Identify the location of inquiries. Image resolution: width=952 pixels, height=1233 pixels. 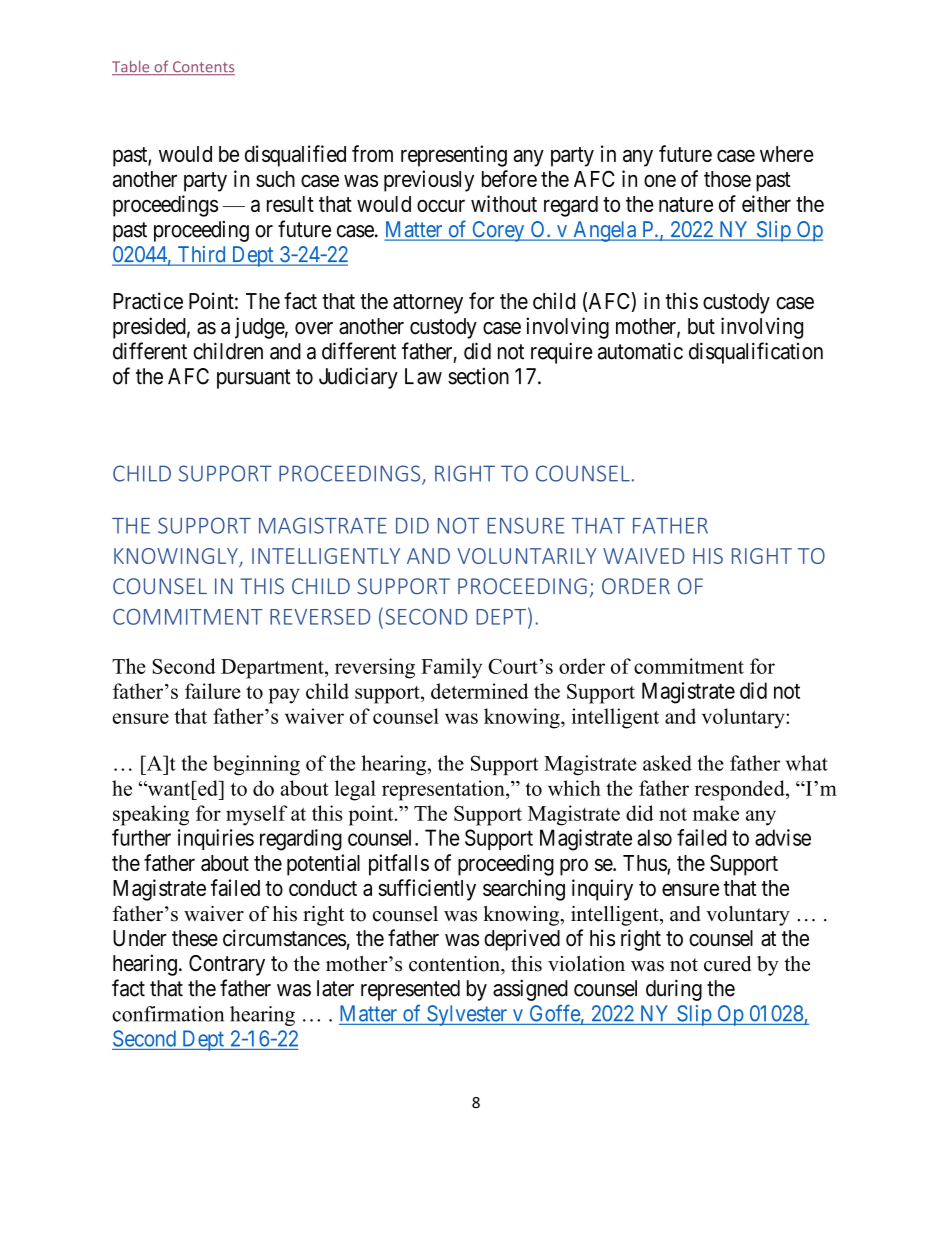
(216, 839).
